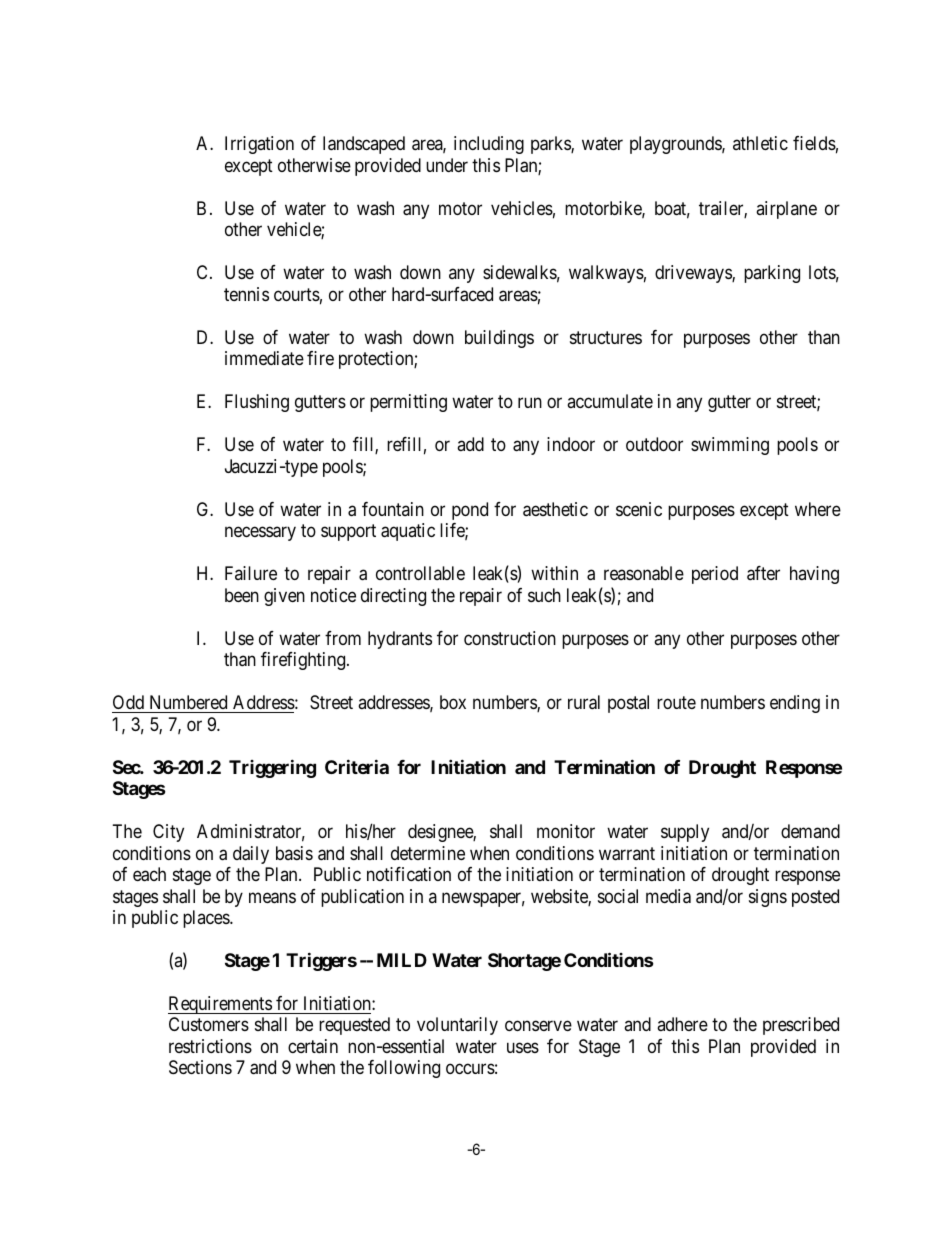 The image size is (952, 1233). What do you see at coordinates (259, 145) in the screenshot?
I see `Irrigation` at bounding box center [259, 145].
